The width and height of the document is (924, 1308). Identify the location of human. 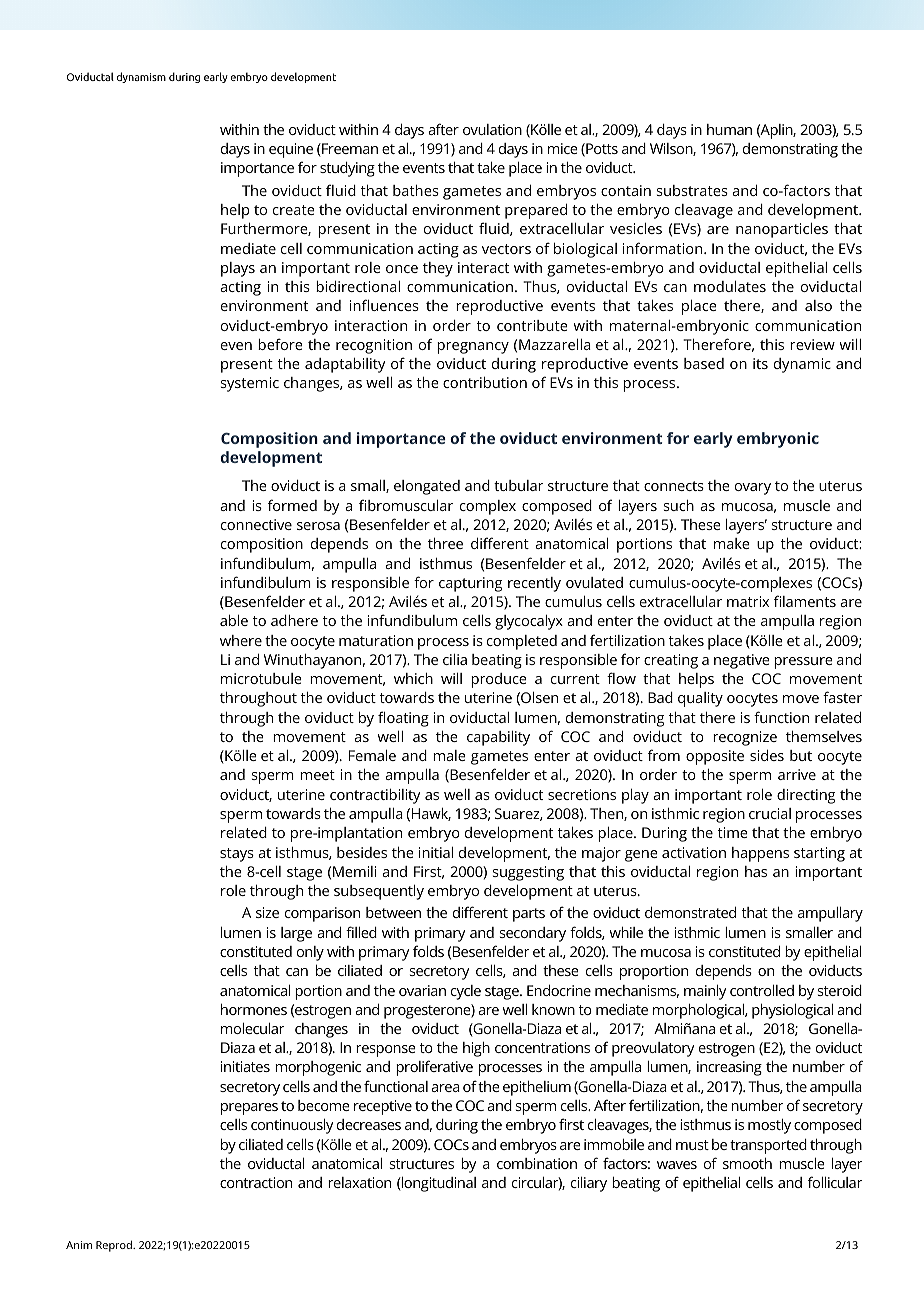
(729, 129).
